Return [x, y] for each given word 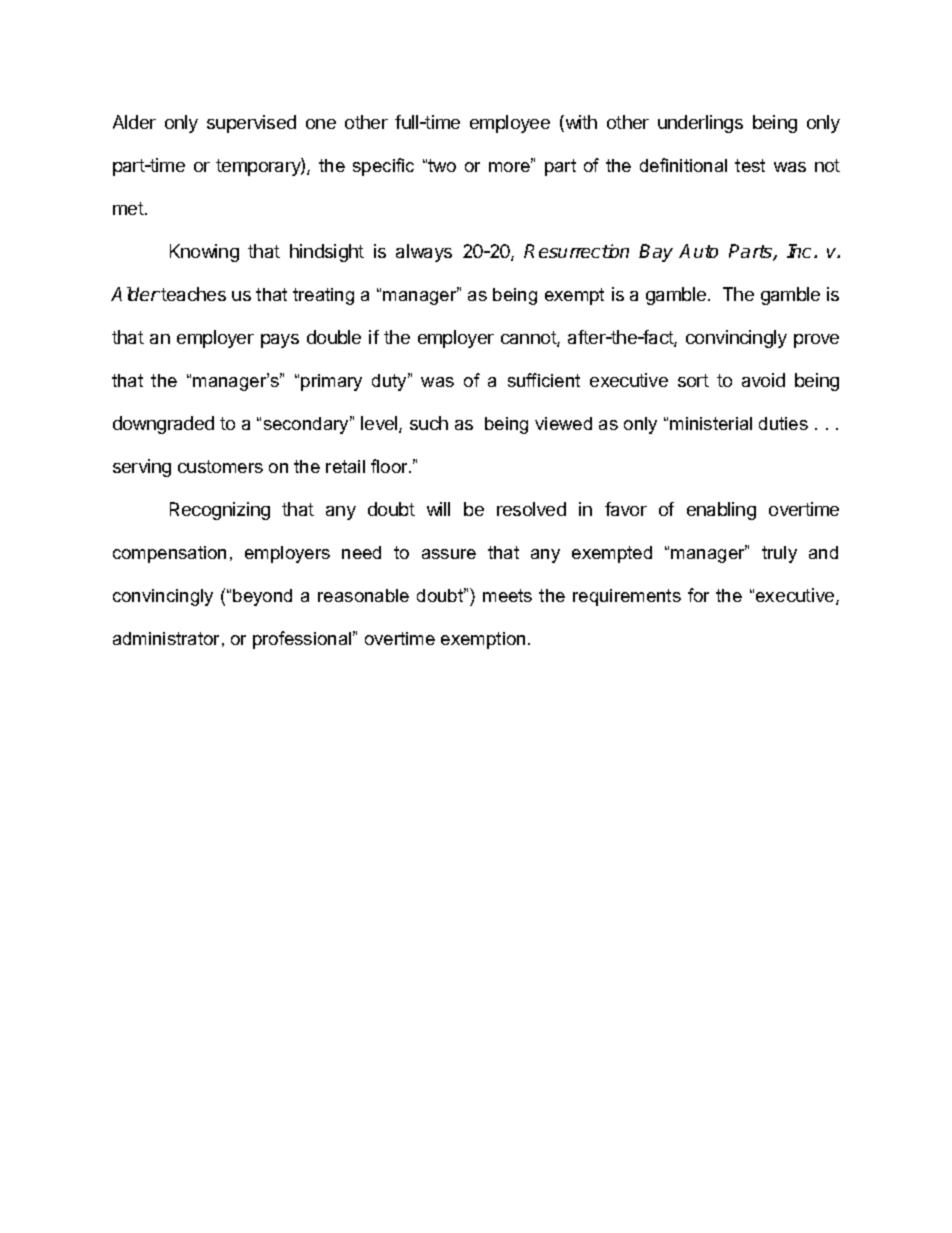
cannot [529, 339]
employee [510, 124]
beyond [262, 597]
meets [507, 595]
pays [280, 341]
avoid [763, 380]
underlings [700, 124]
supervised [251, 124]
